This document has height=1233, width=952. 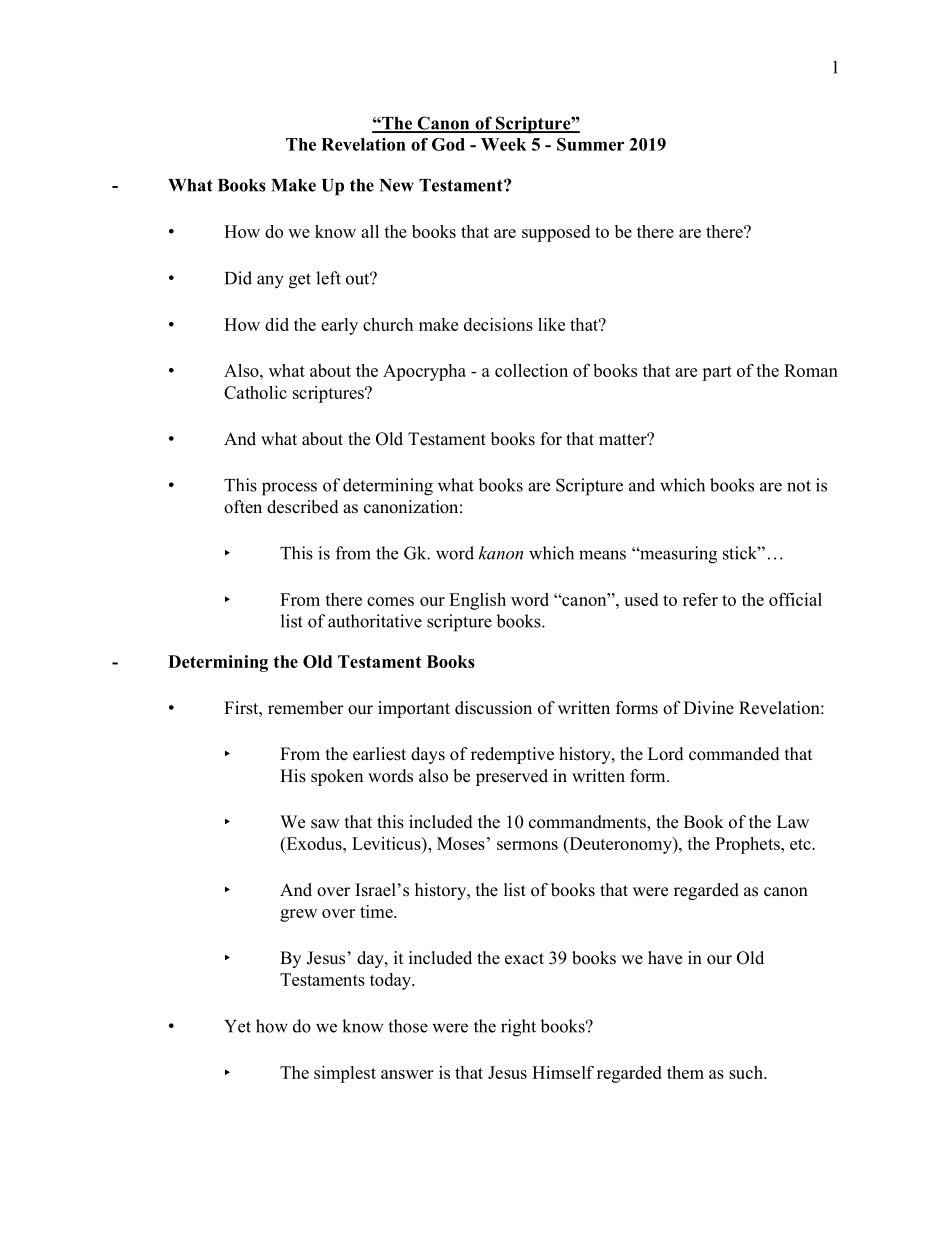 I want to click on English, so click(x=477, y=601).
